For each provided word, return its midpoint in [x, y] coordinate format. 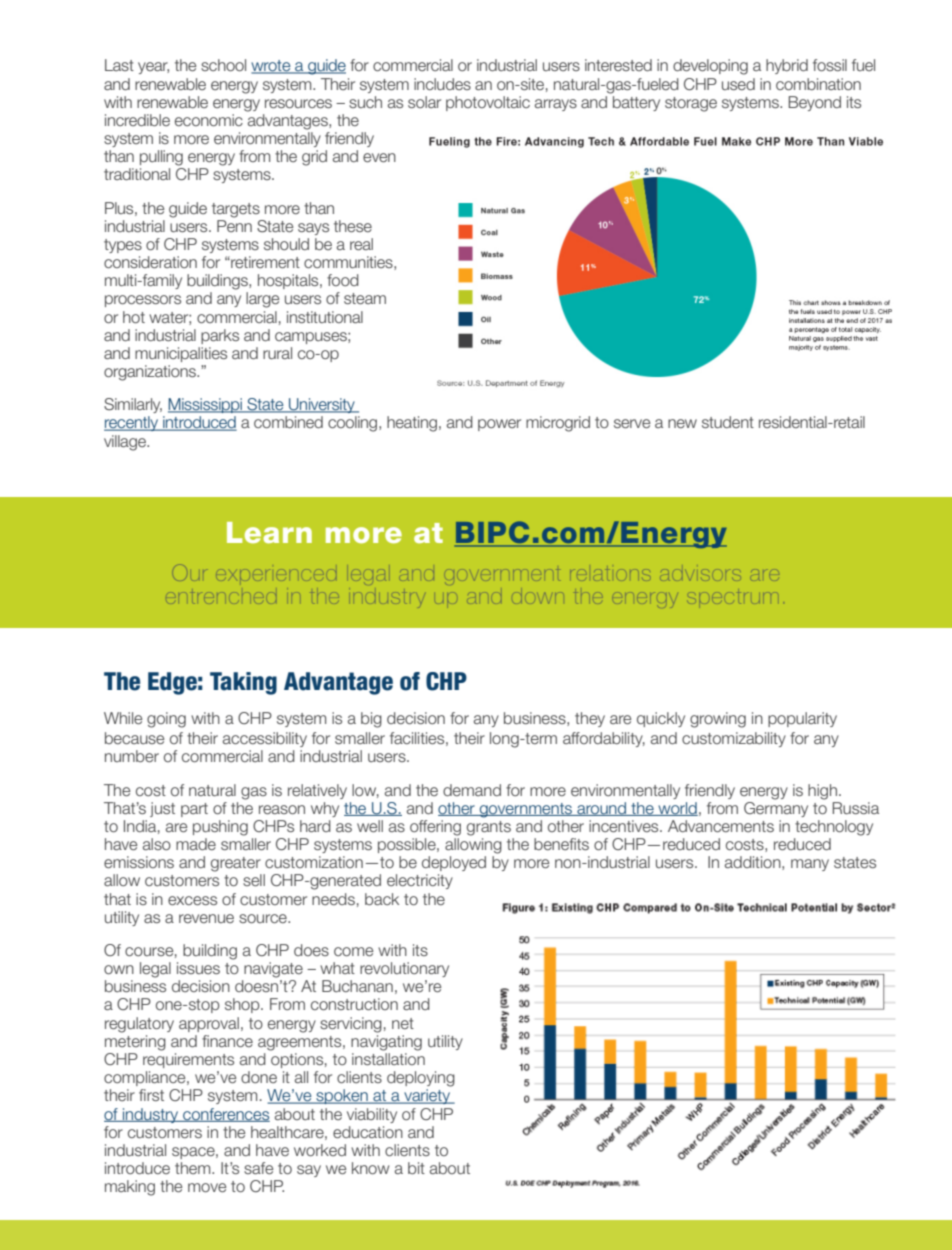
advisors [701, 575]
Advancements [721, 826]
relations [609, 575]
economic [209, 120]
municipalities [181, 354]
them [194, 1168]
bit [416, 1168]
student [728, 422]
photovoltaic [488, 103]
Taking [243, 683]
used [738, 84]
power [499, 425]
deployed [454, 863]
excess [192, 901]
